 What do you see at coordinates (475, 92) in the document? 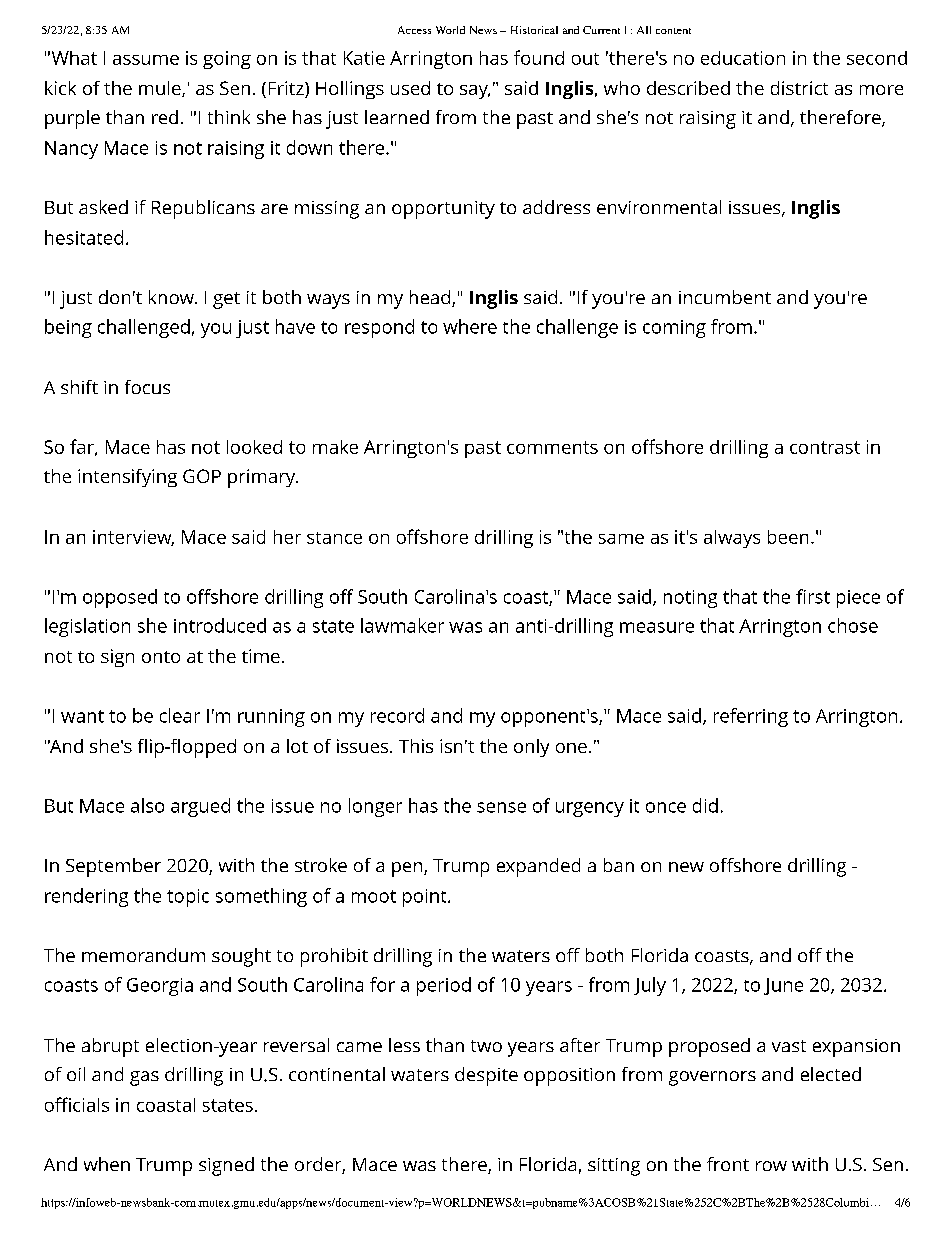
I see `say` at bounding box center [475, 92].
